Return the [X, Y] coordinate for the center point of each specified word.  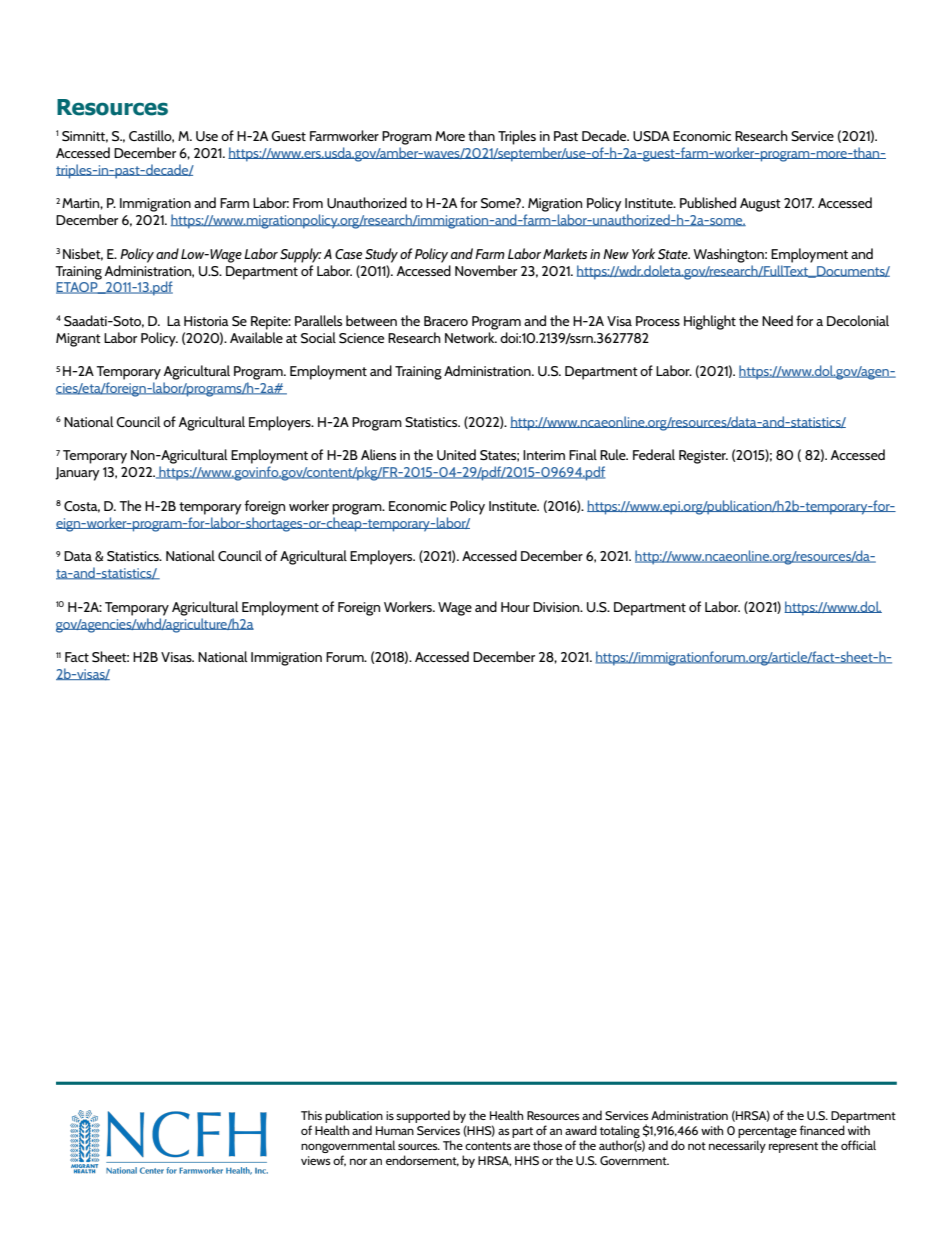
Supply [301, 255]
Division [557, 607]
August [760, 205]
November [486, 270]
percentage [767, 1134]
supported [423, 1116]
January [77, 474]
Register [703, 457]
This [311, 1115]
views [316, 1160]
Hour [515, 607]
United [456, 455]
